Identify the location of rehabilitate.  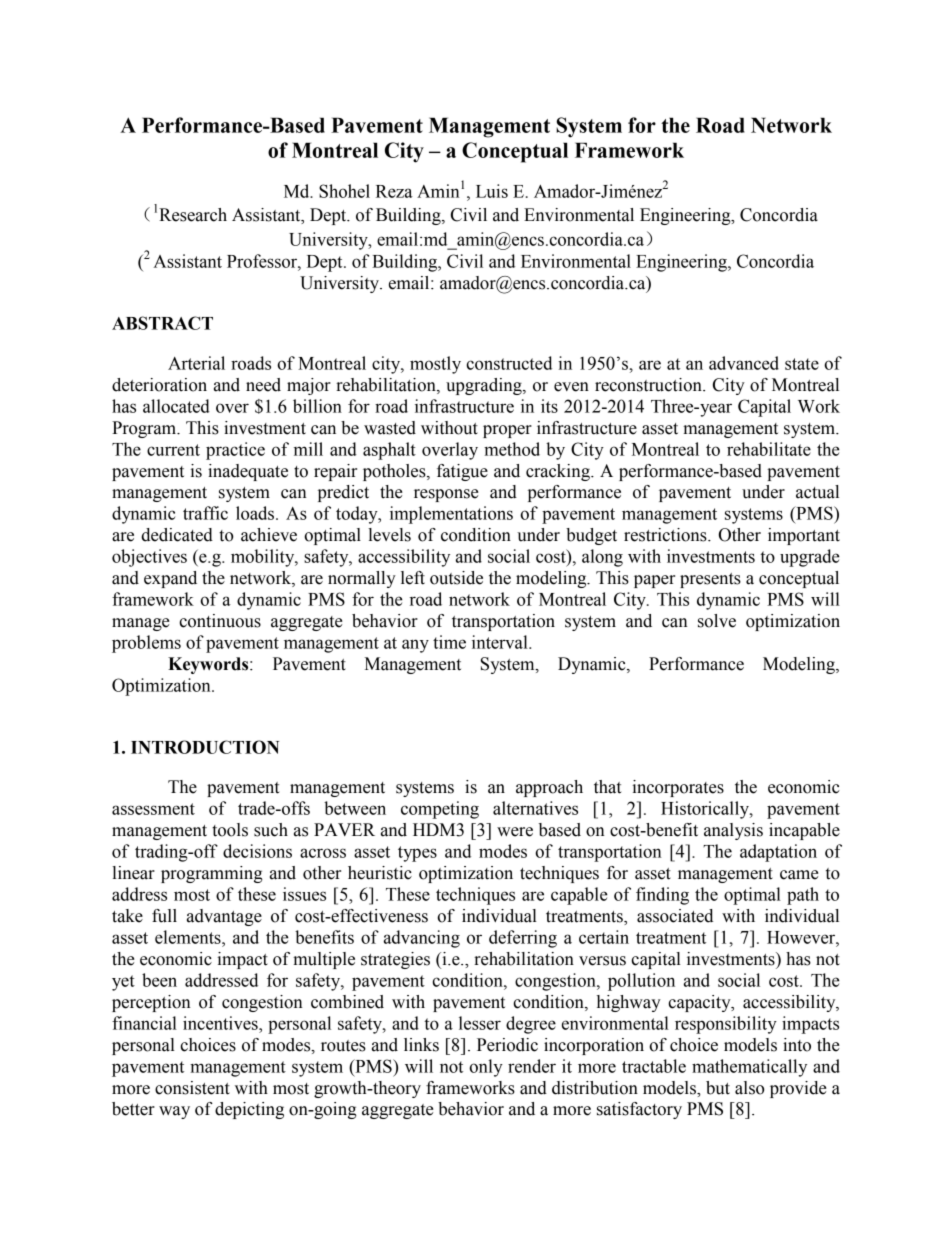
(769, 449).
